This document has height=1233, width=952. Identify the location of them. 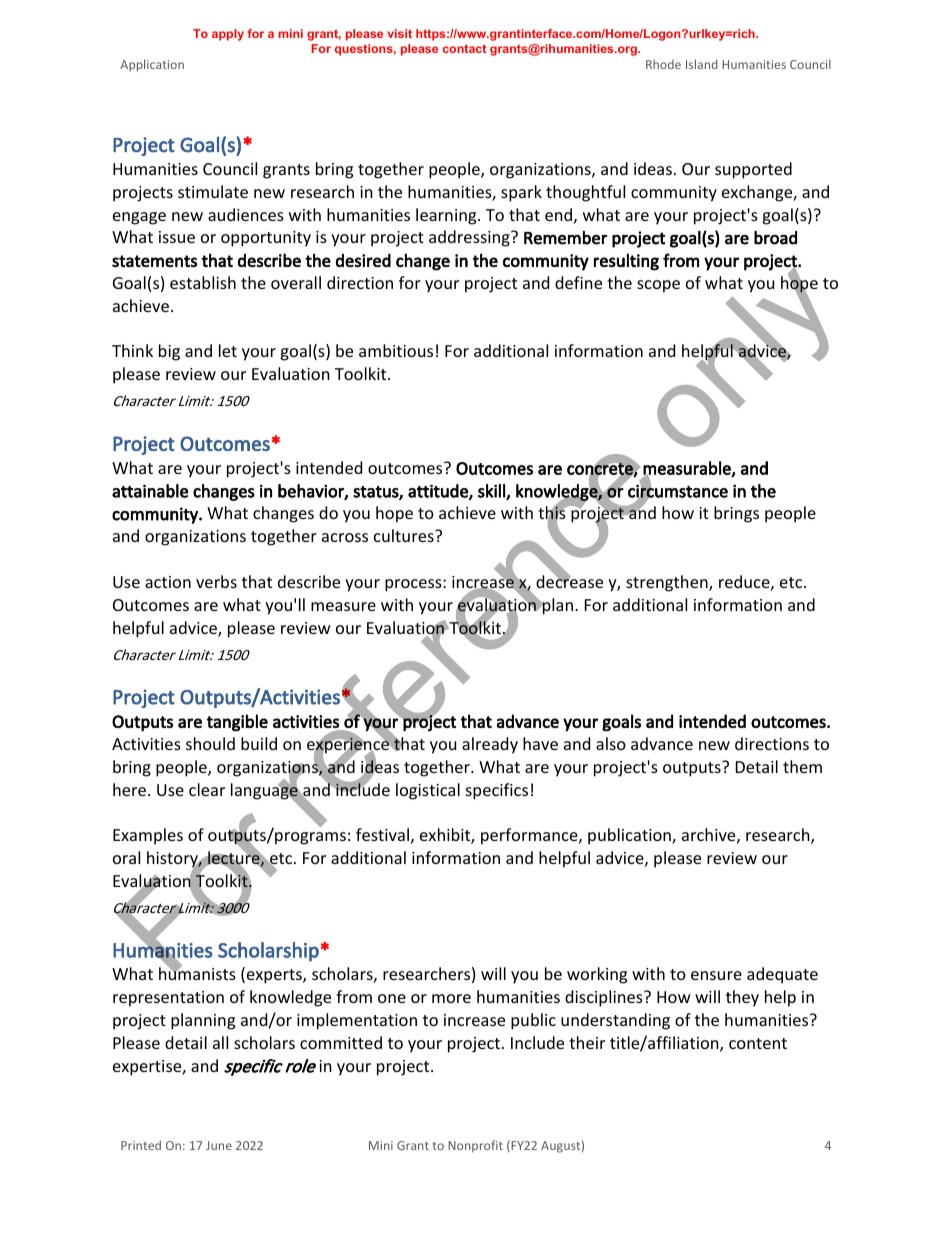
(802, 766).
